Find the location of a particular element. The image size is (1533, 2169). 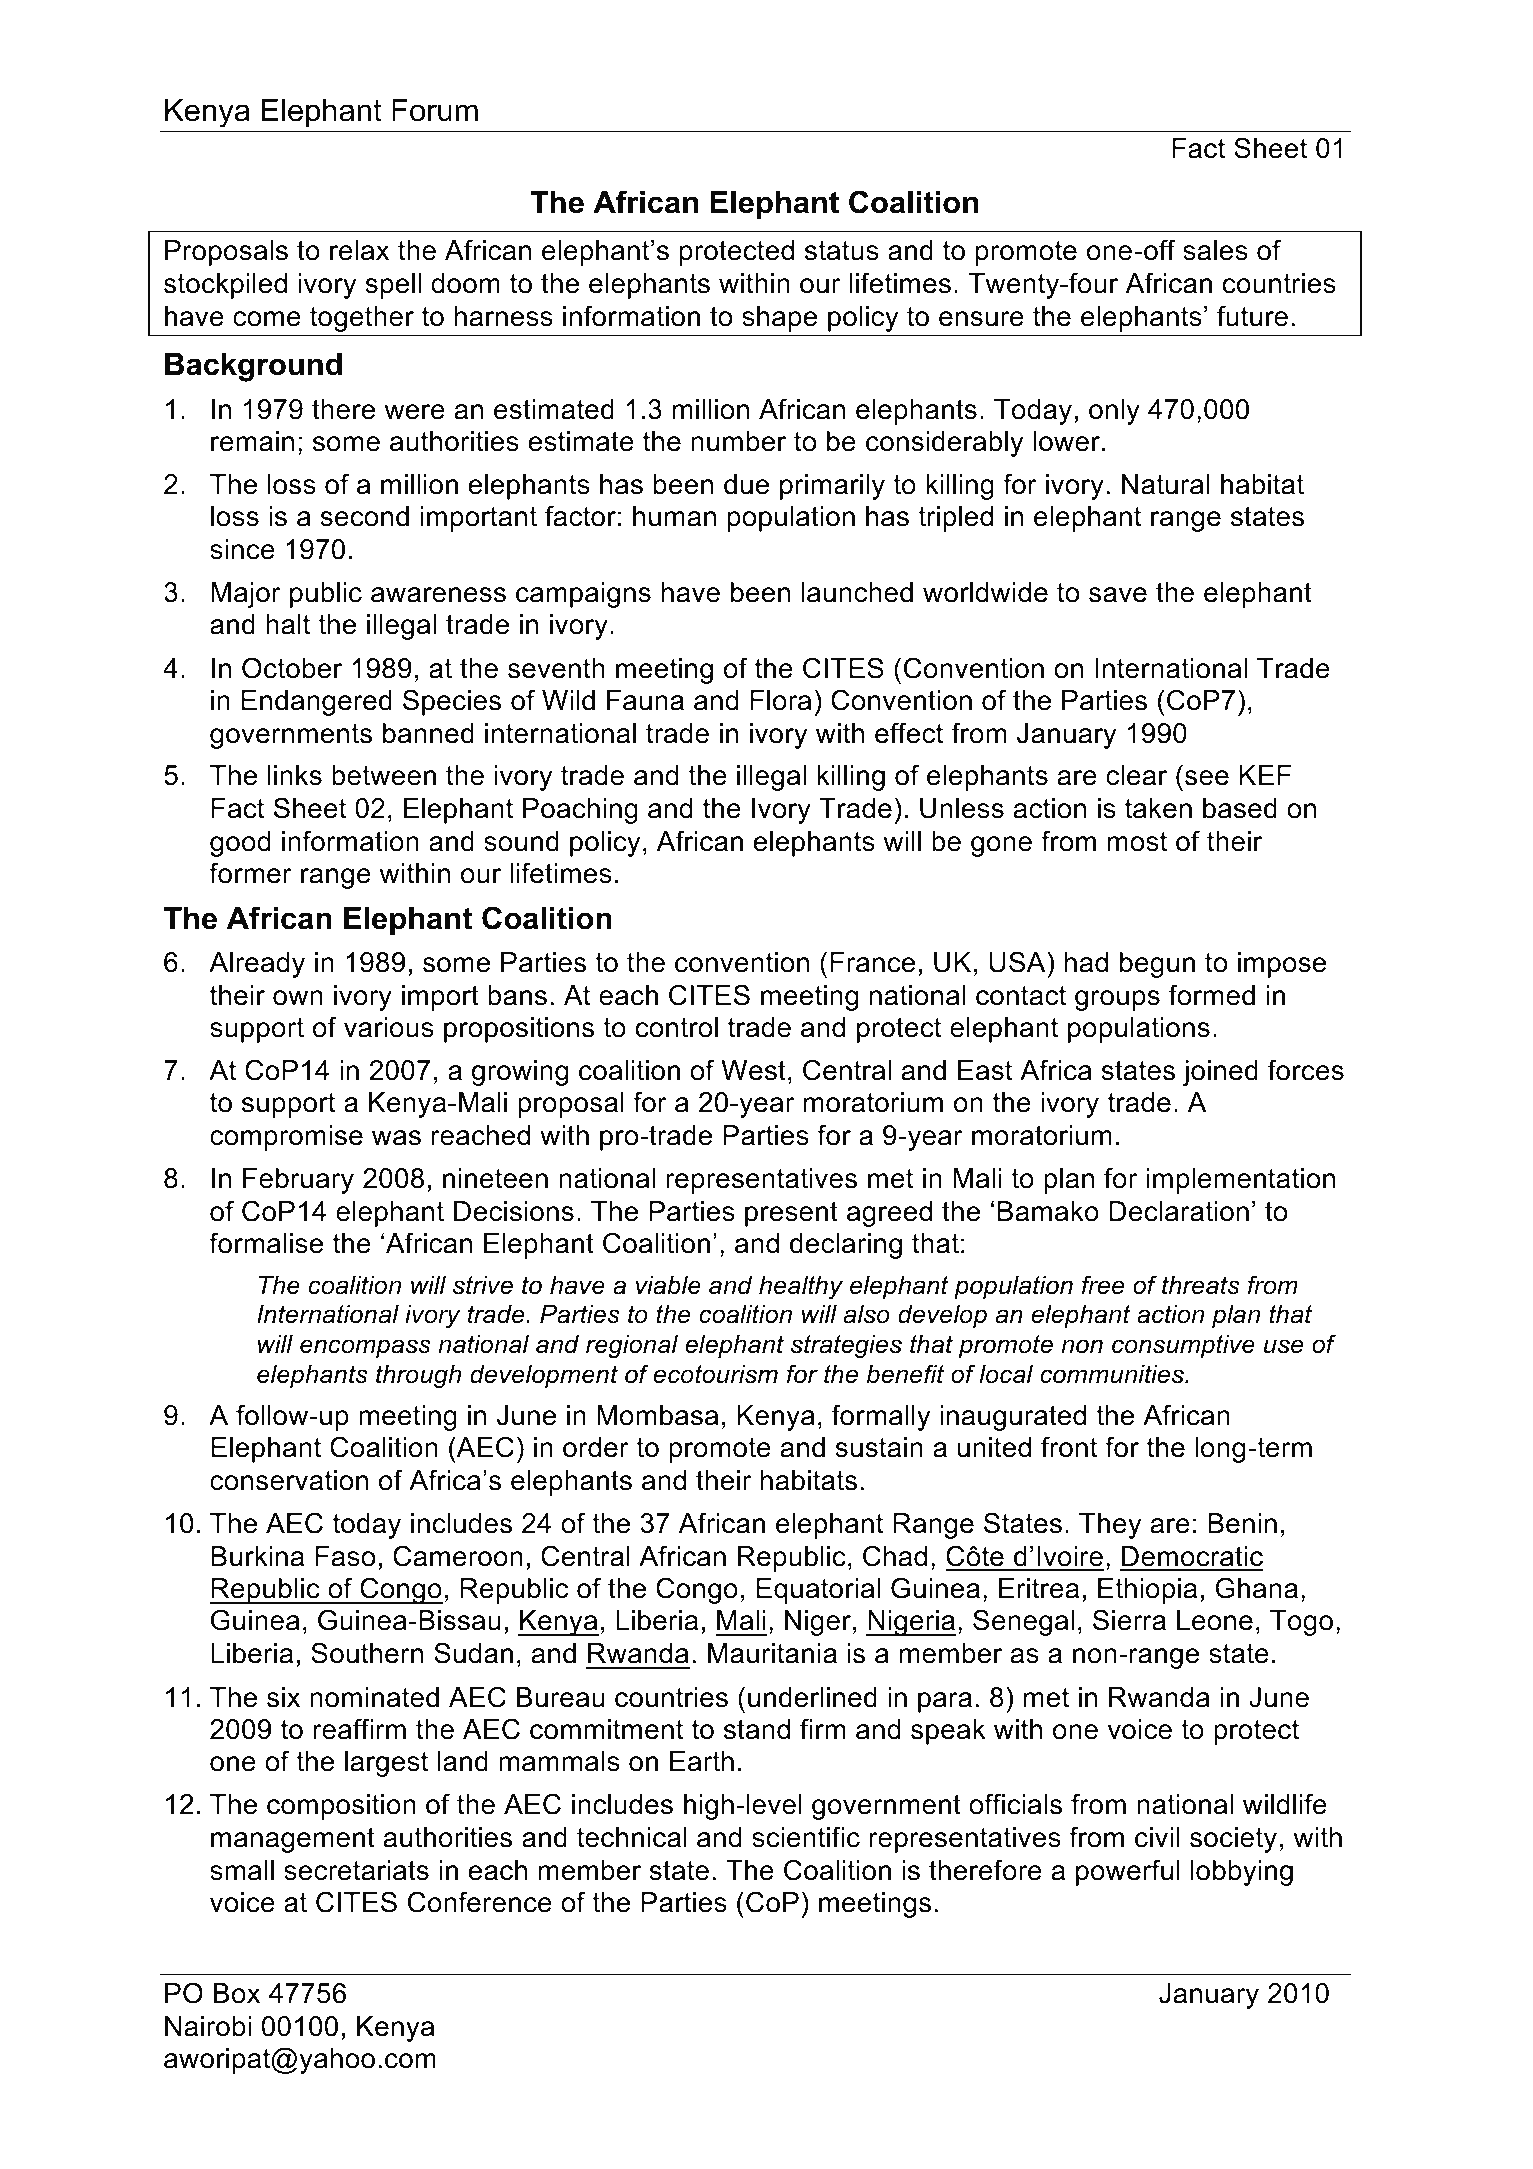

encompass is located at coordinates (365, 1348).
